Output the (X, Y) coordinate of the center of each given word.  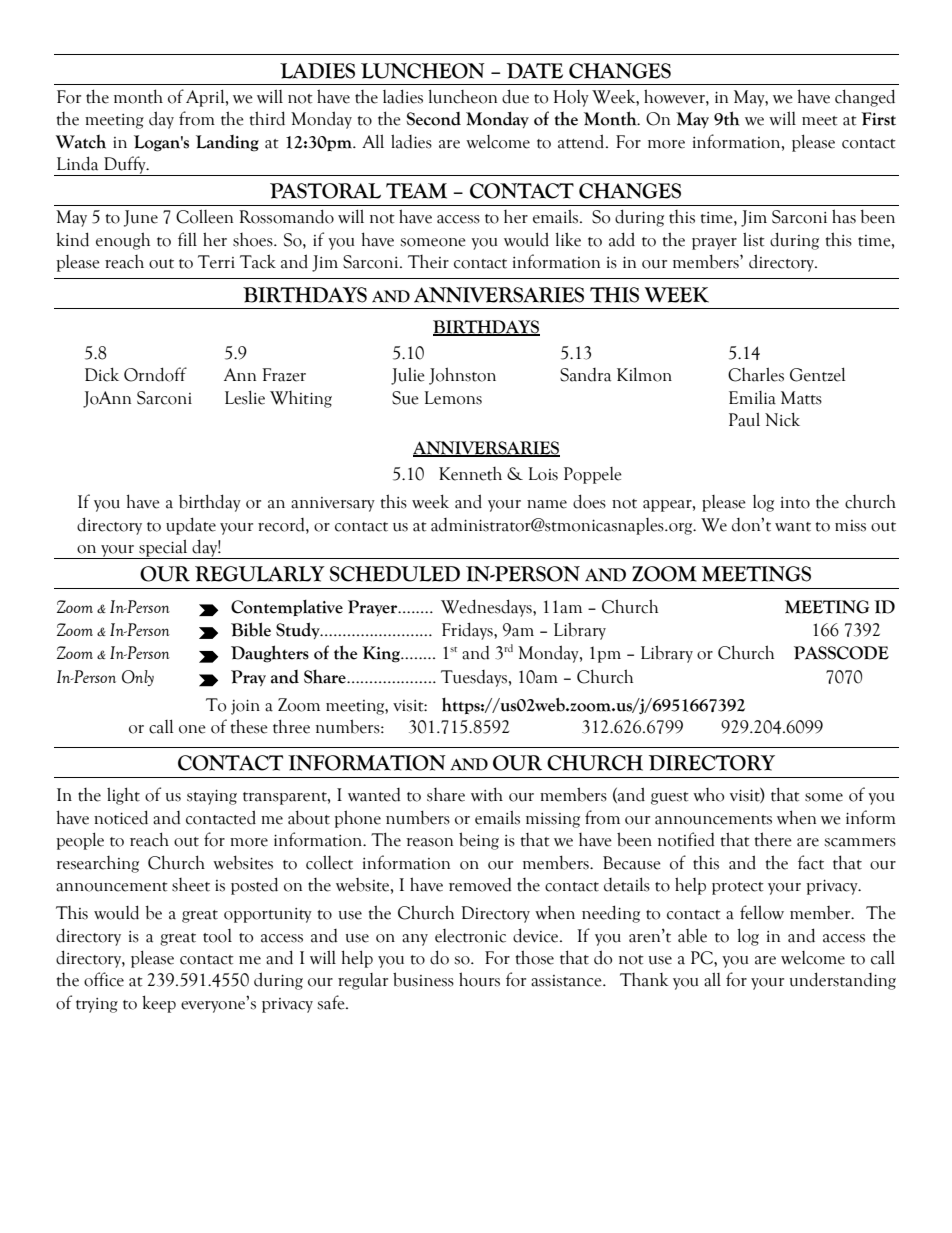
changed (865, 98)
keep (159, 1004)
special (163, 549)
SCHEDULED (395, 574)
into (795, 503)
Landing (227, 143)
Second (433, 119)
